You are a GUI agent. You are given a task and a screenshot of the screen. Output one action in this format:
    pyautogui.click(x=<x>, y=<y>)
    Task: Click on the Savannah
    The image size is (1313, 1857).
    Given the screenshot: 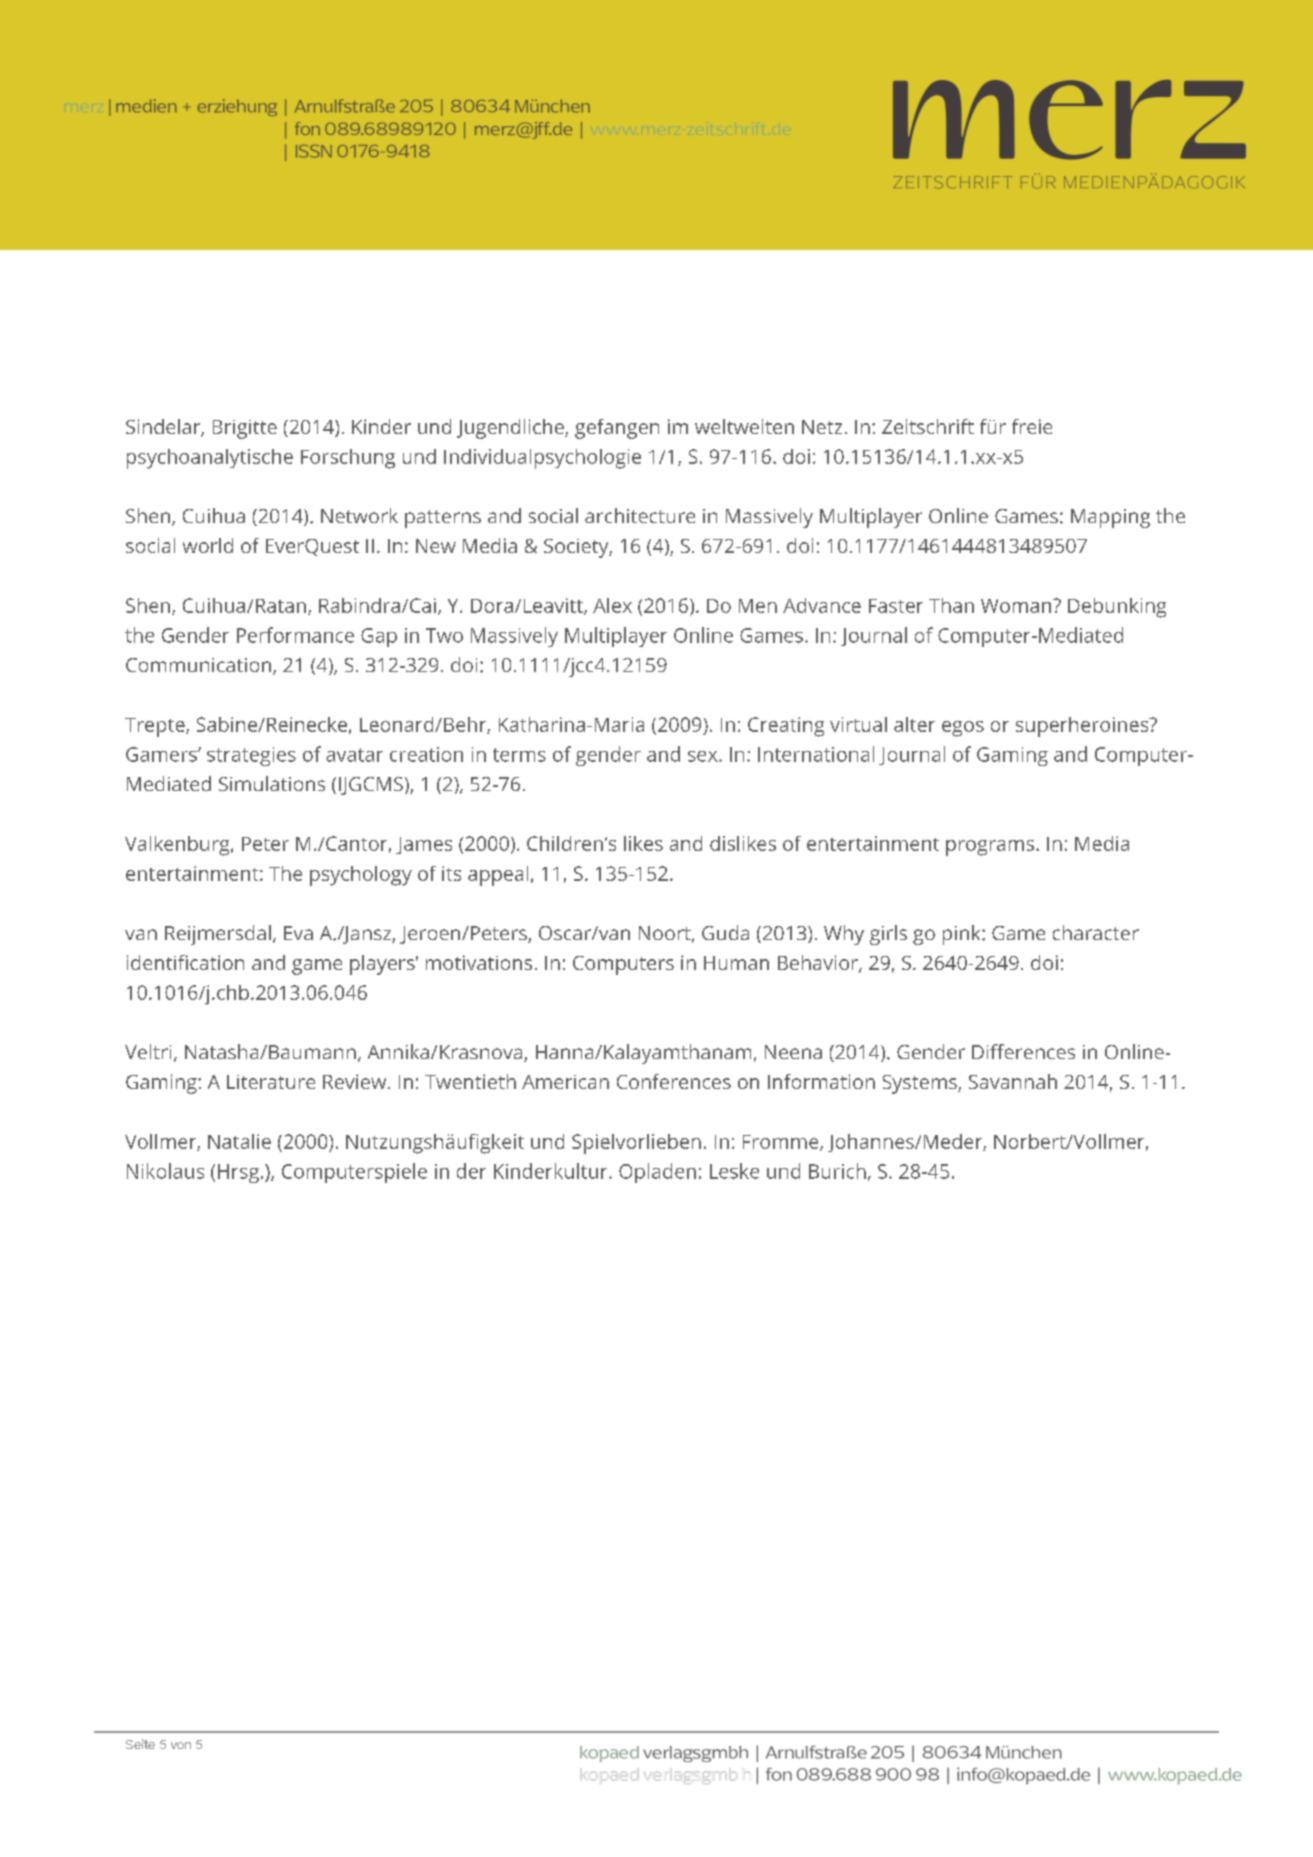 What is the action you would take?
    pyautogui.click(x=1013, y=1081)
